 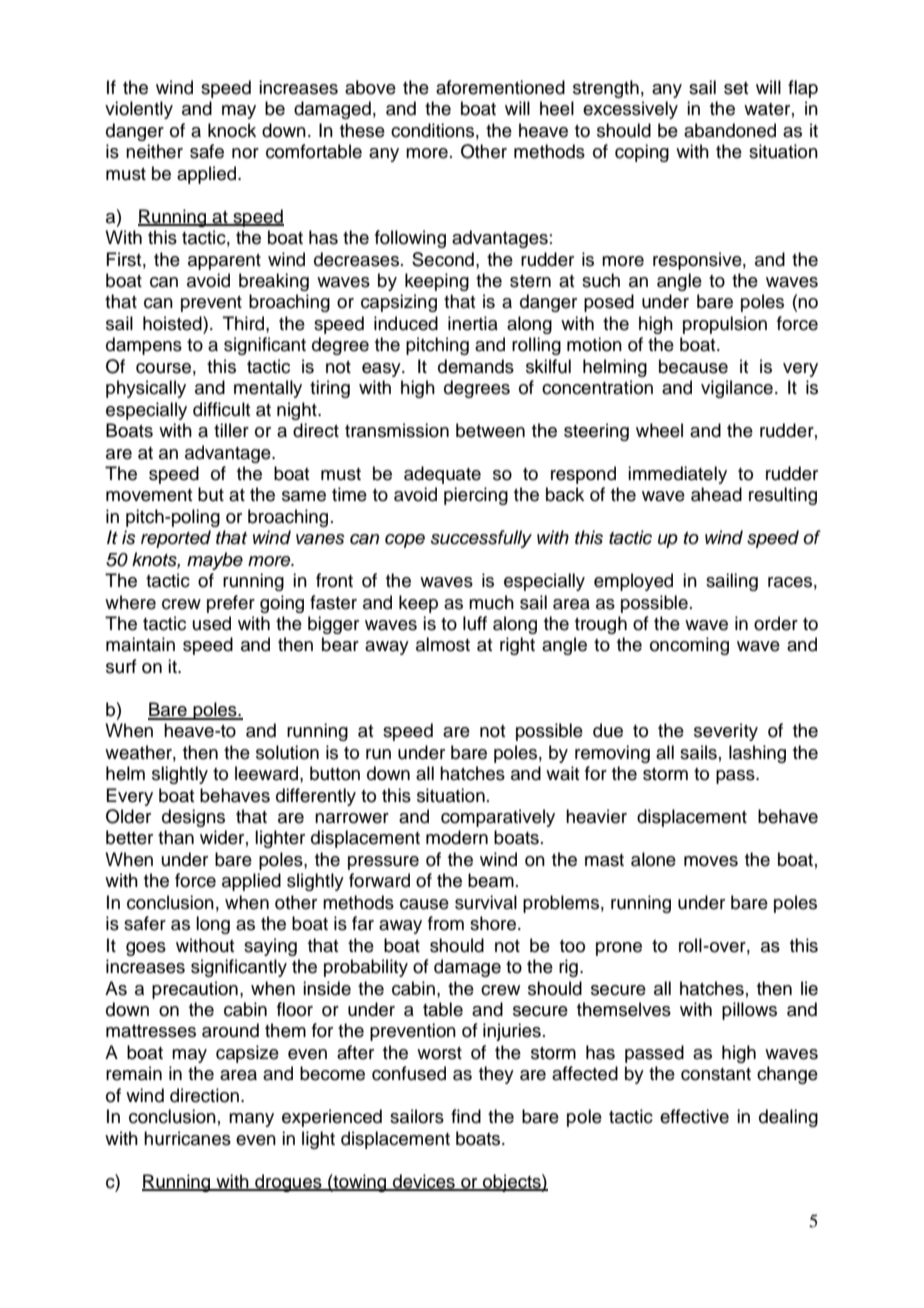 I want to click on difficult, so click(x=221, y=409).
